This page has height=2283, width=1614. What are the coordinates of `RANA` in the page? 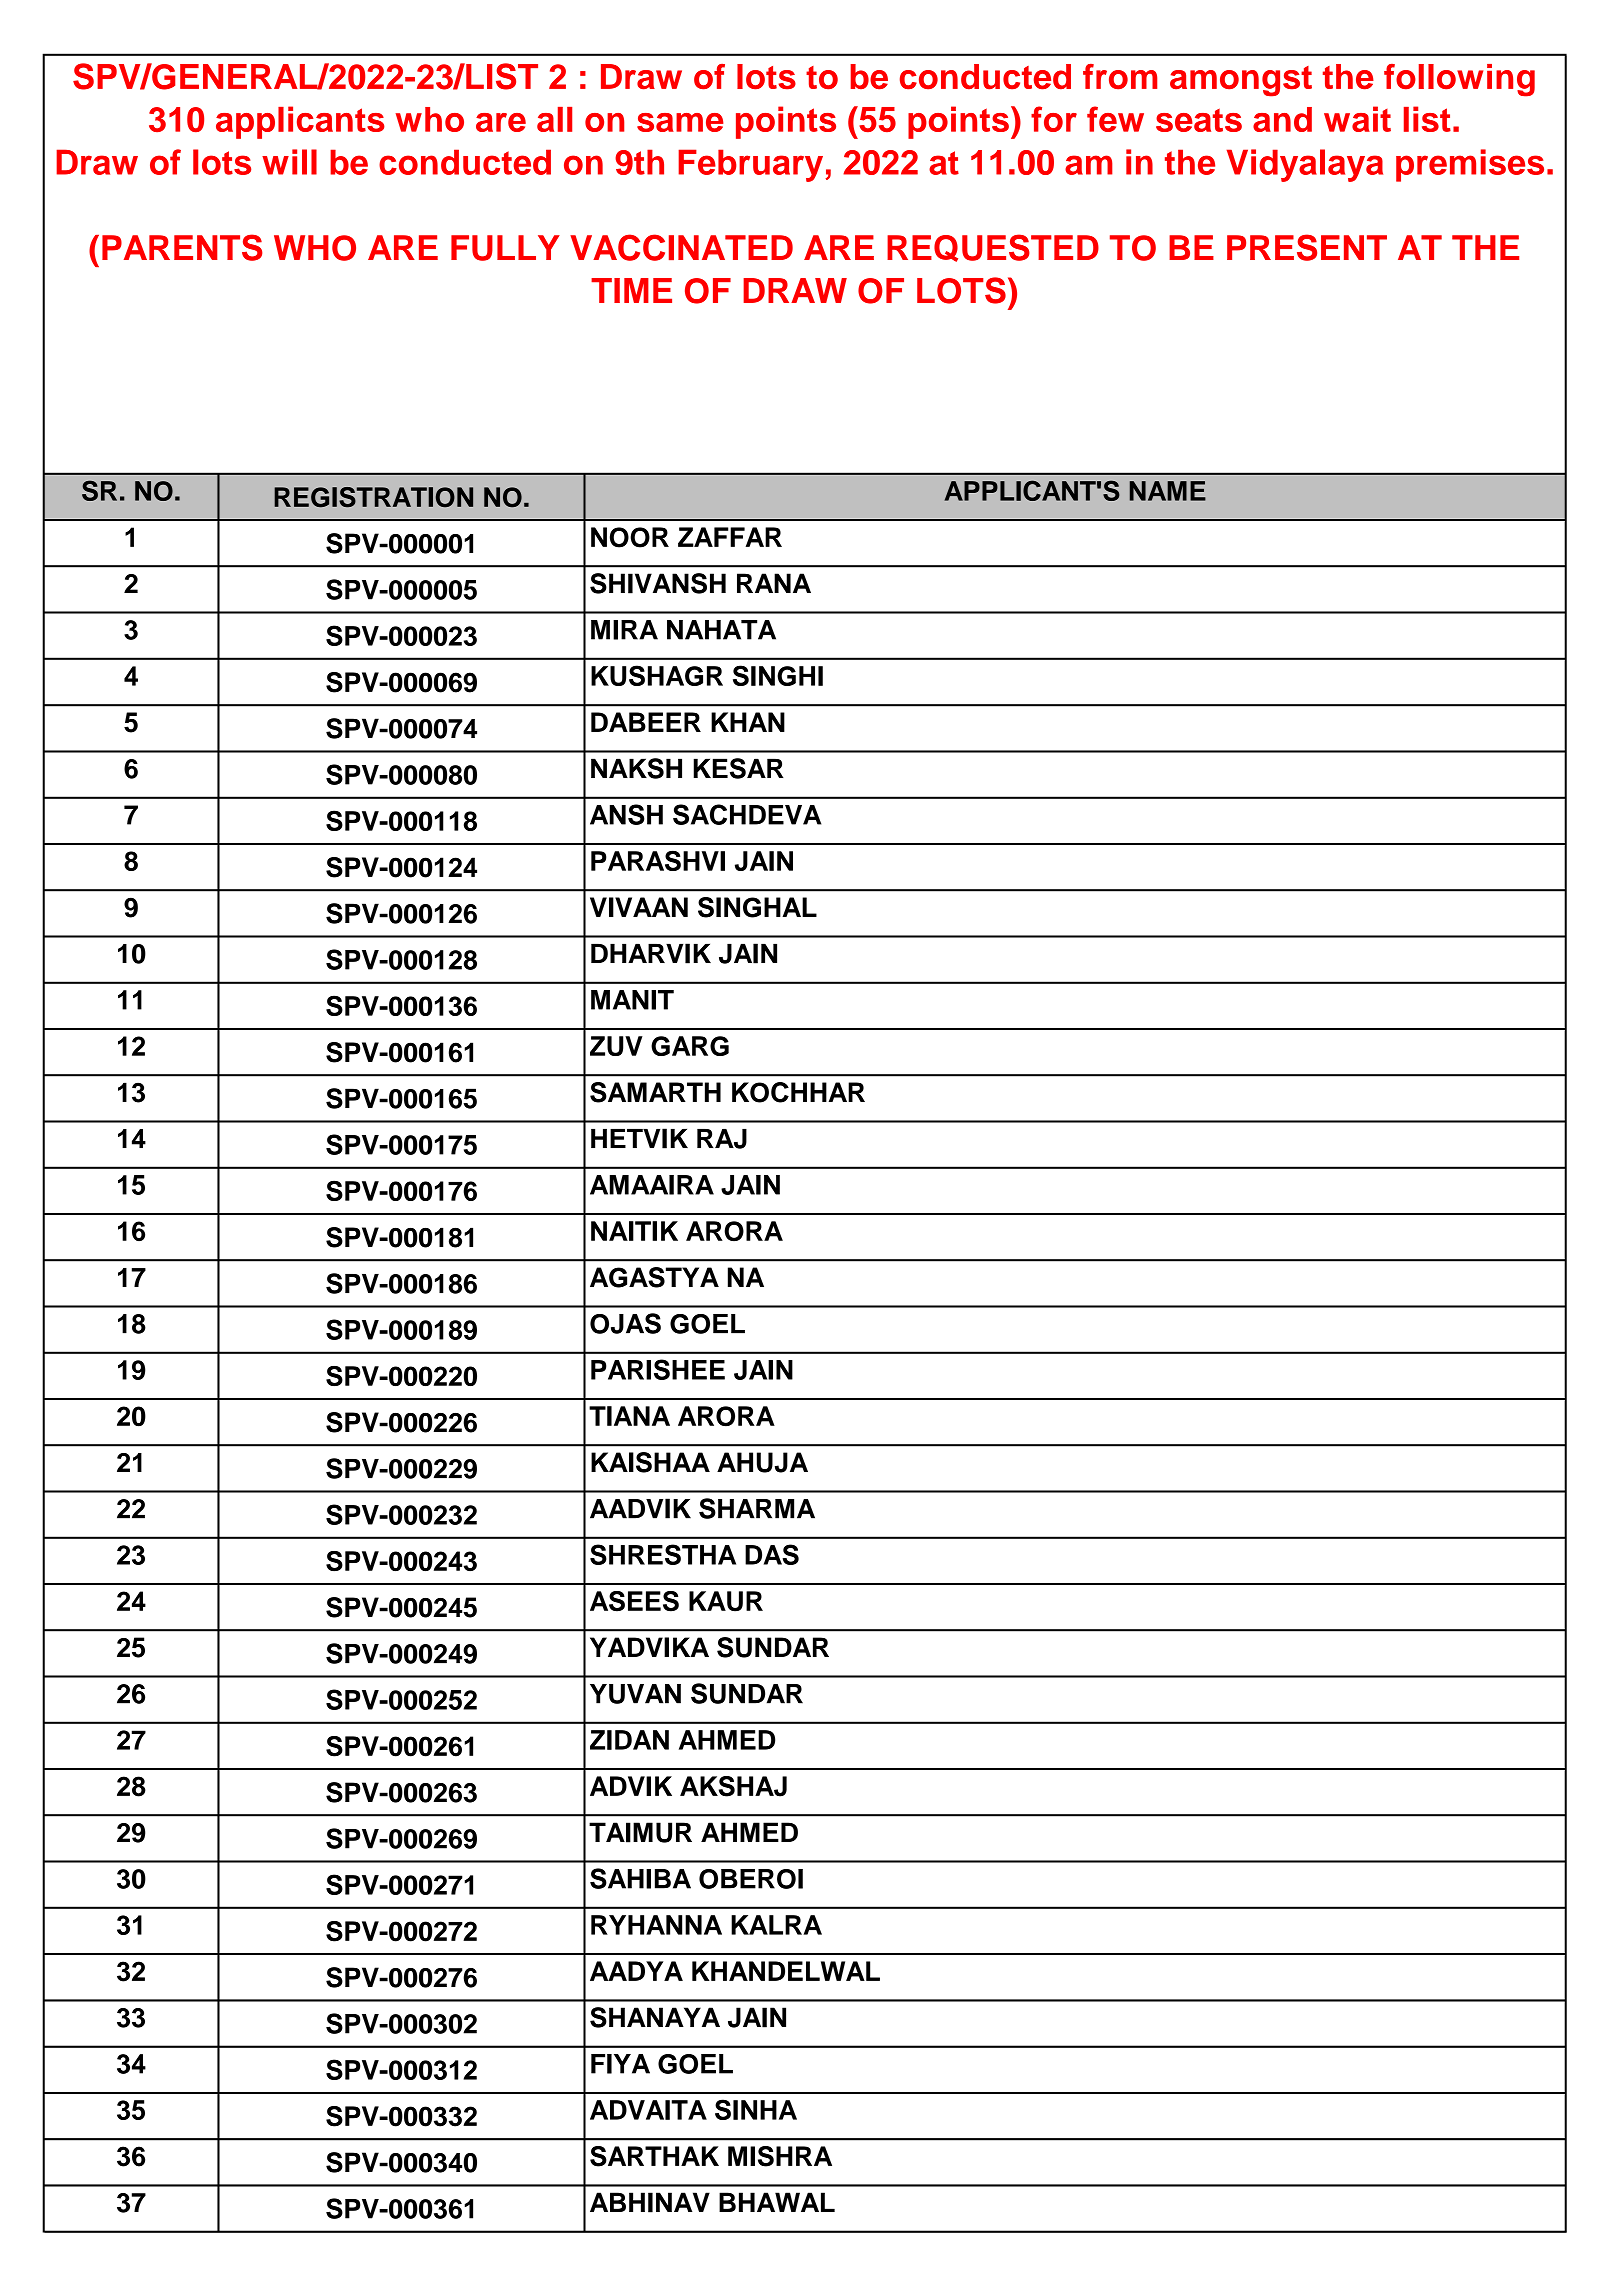 It's located at (774, 583).
